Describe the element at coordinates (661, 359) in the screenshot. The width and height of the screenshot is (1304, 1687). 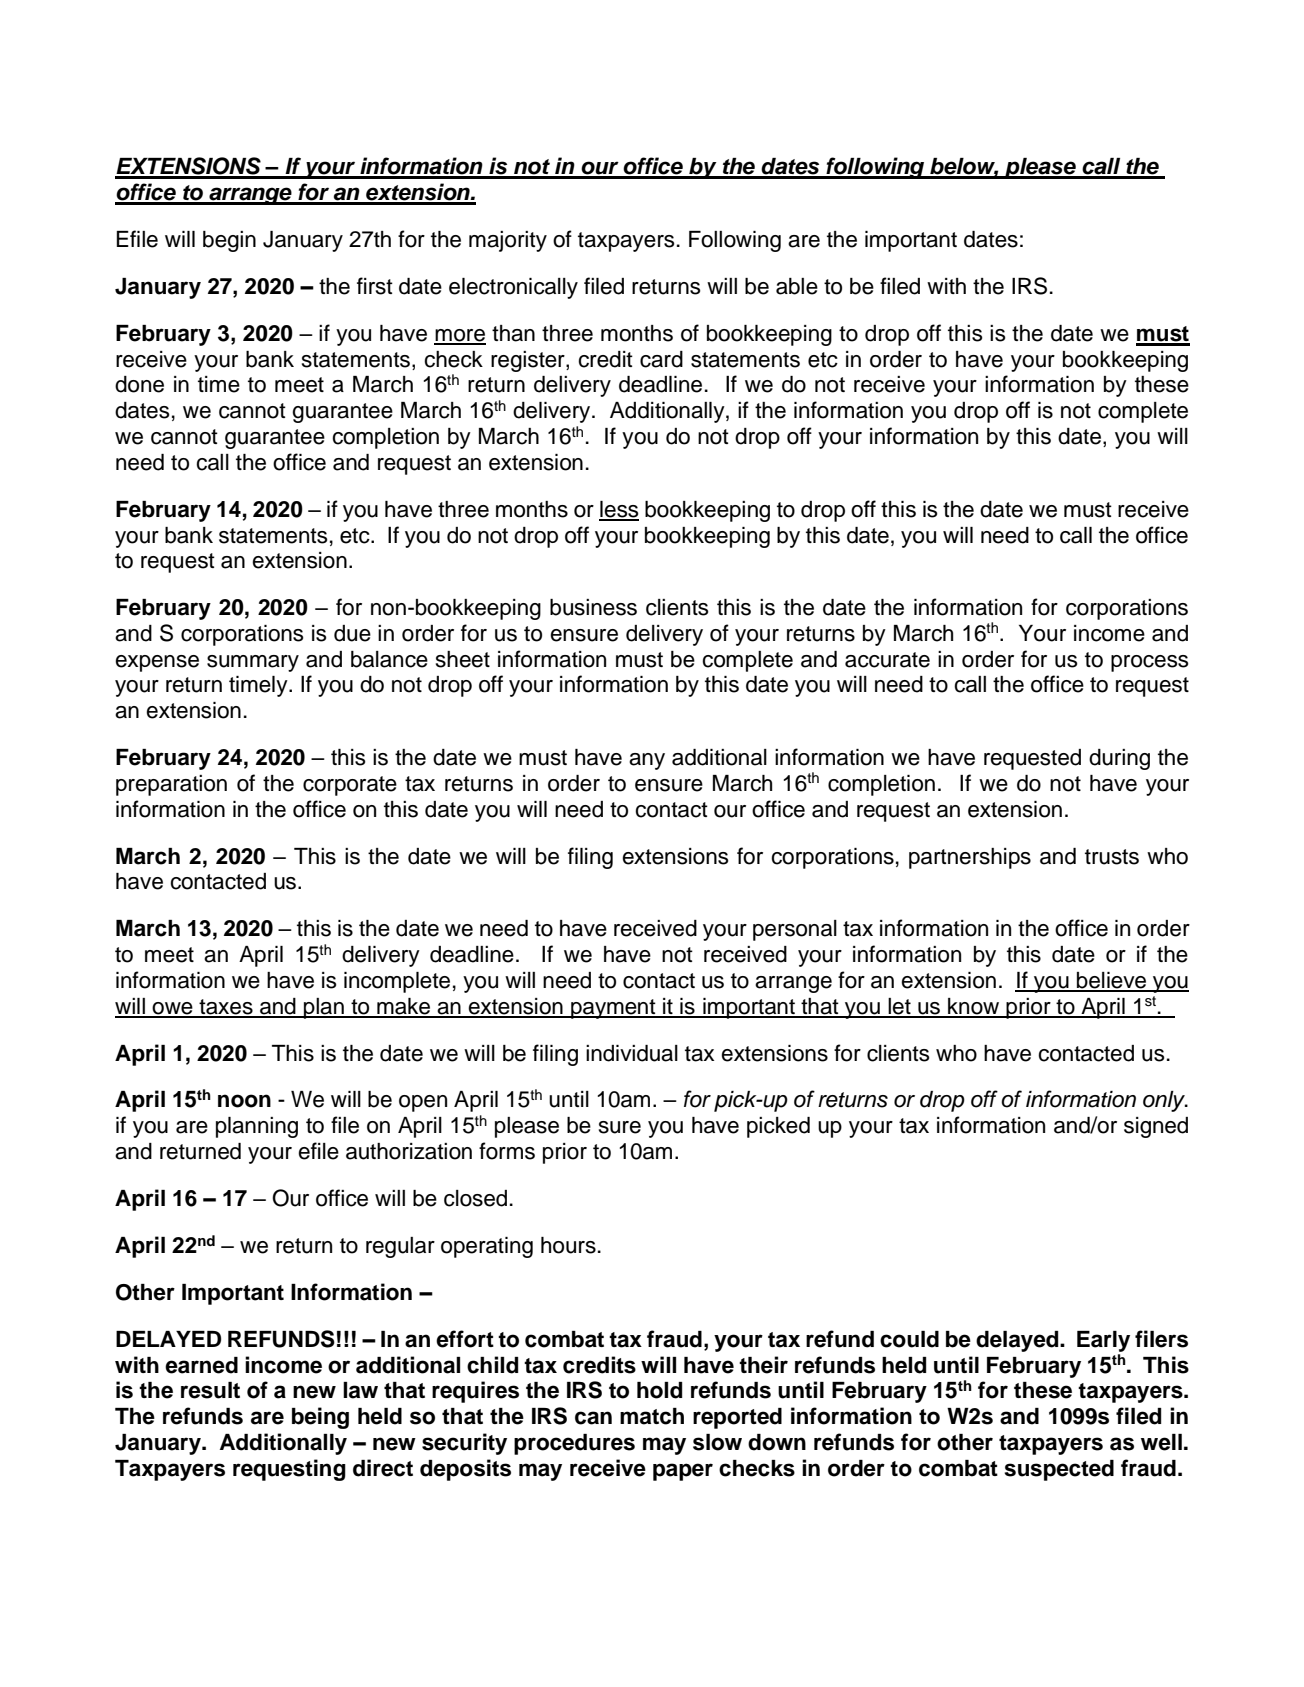
I see `card` at that location.
